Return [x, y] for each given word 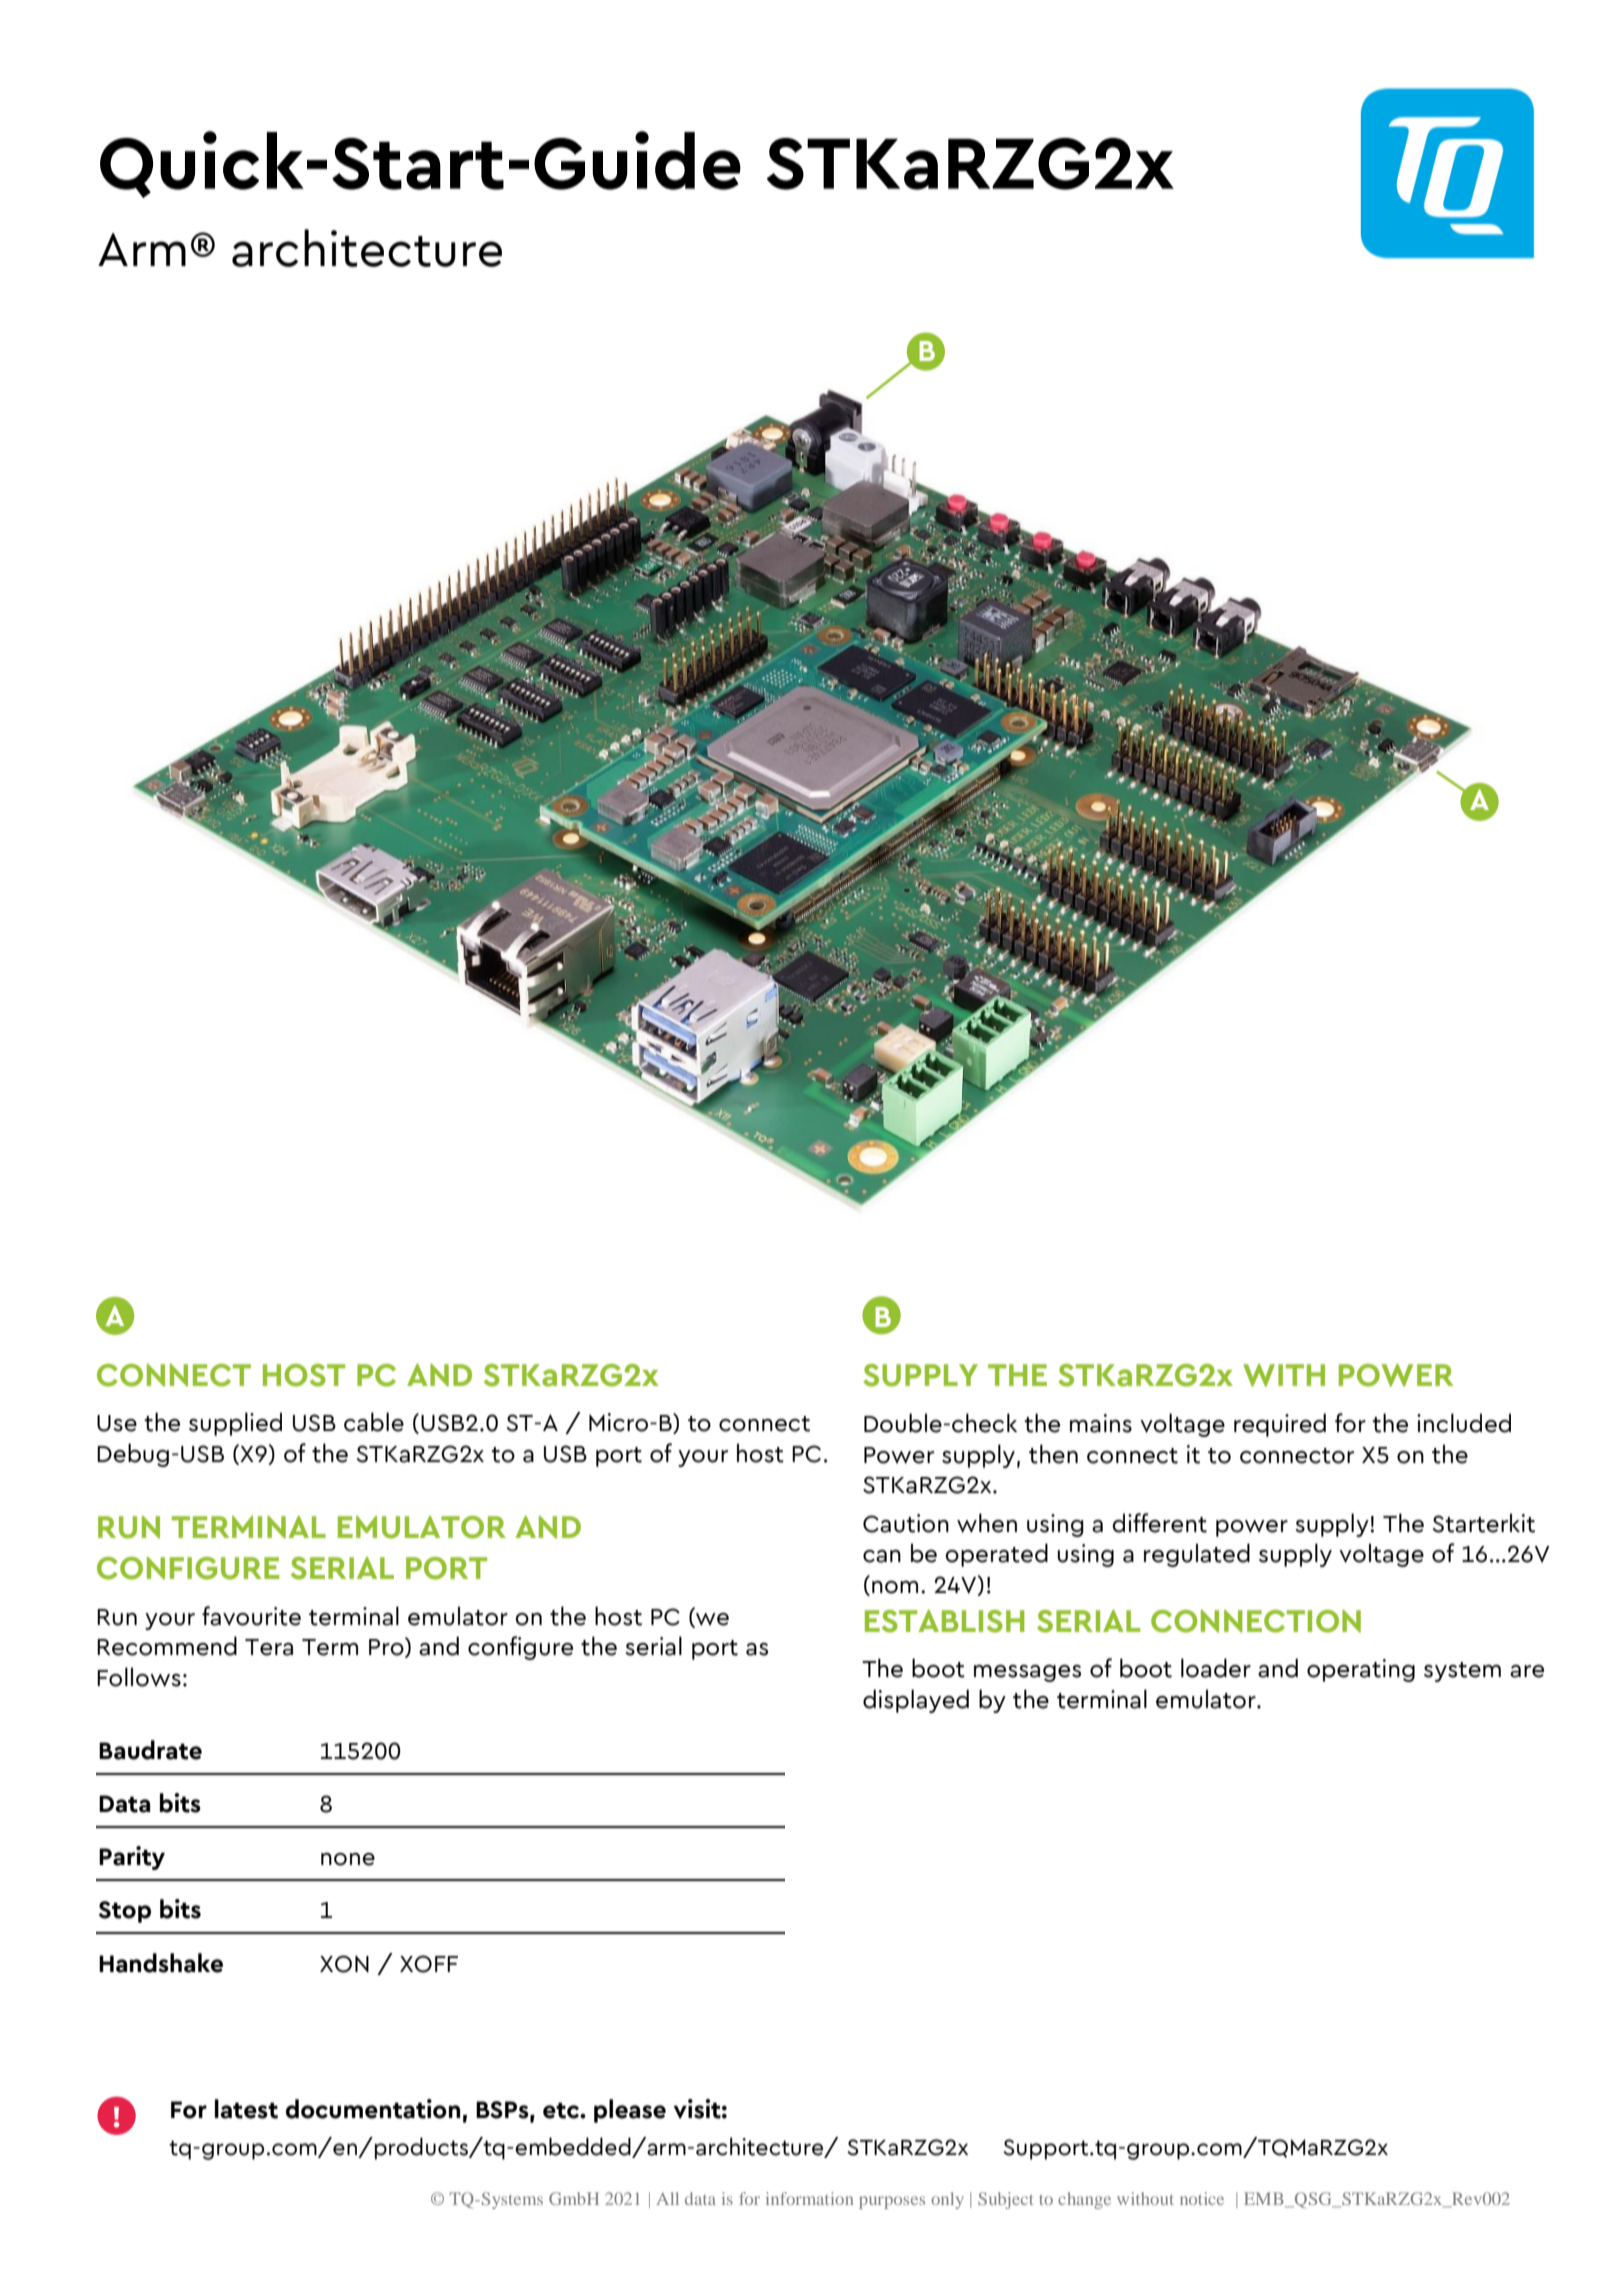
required [1280, 1425]
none [348, 1859]
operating [1361, 1670]
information [809, 2198]
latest [246, 2109]
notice [1202, 2198]
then [1053, 1454]
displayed [916, 1701]
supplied [235, 1424]
